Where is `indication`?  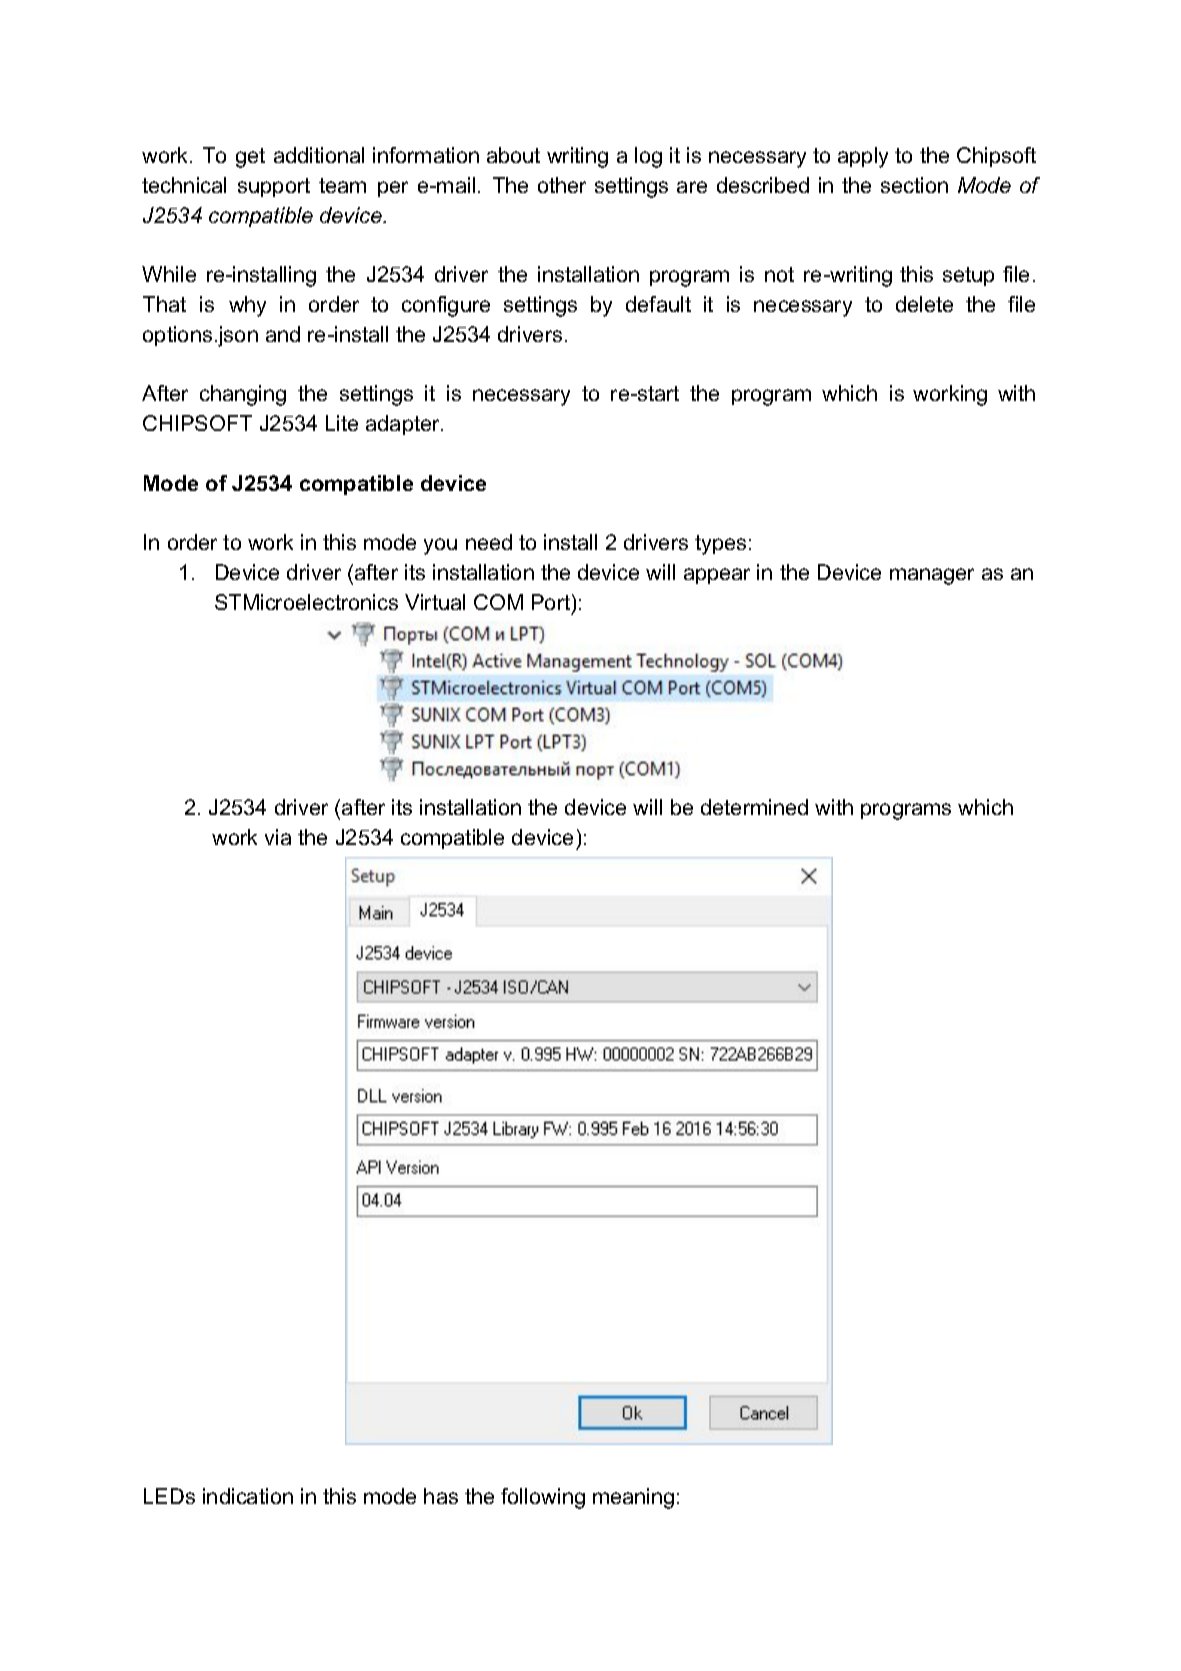
indication is located at coordinates (248, 1496).
